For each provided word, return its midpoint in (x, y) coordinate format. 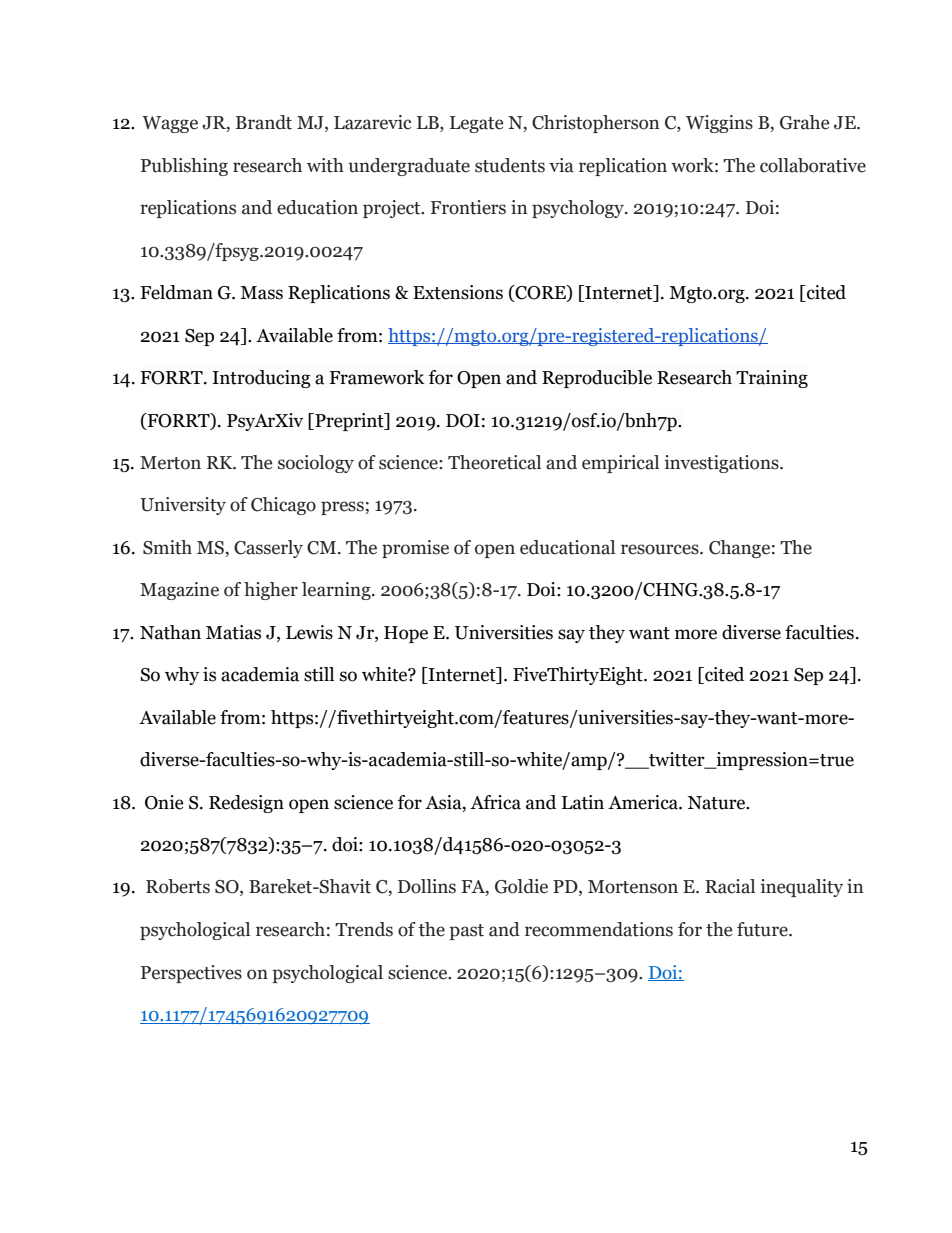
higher (271, 591)
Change (739, 549)
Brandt (264, 122)
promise (415, 549)
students (510, 165)
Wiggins (719, 124)
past (466, 932)
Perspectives (191, 974)
